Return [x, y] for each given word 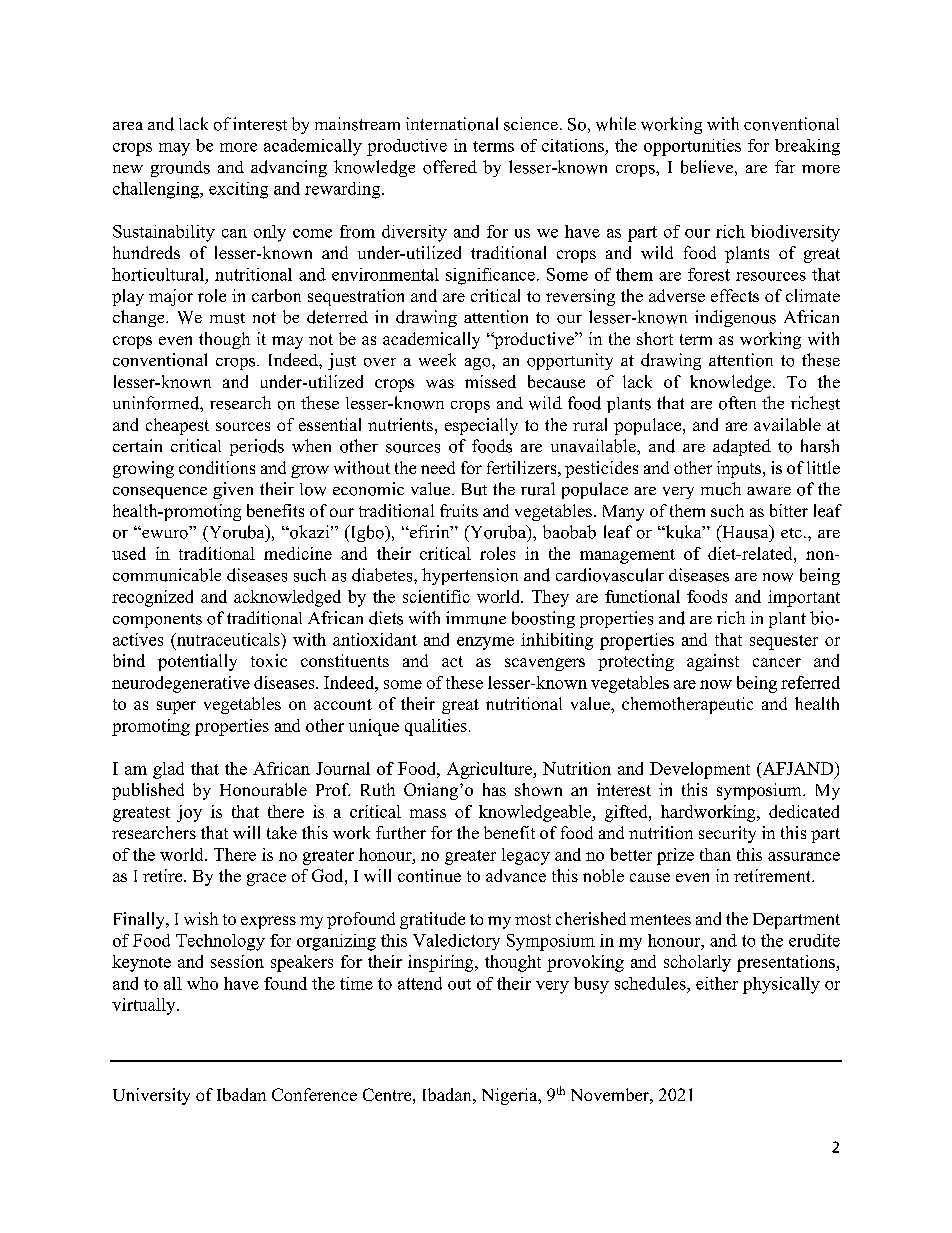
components [157, 621]
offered [450, 167]
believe [707, 167]
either [717, 983]
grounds [180, 169]
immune [476, 618]
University [151, 1096]
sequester [784, 642]
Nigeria [511, 1096]
